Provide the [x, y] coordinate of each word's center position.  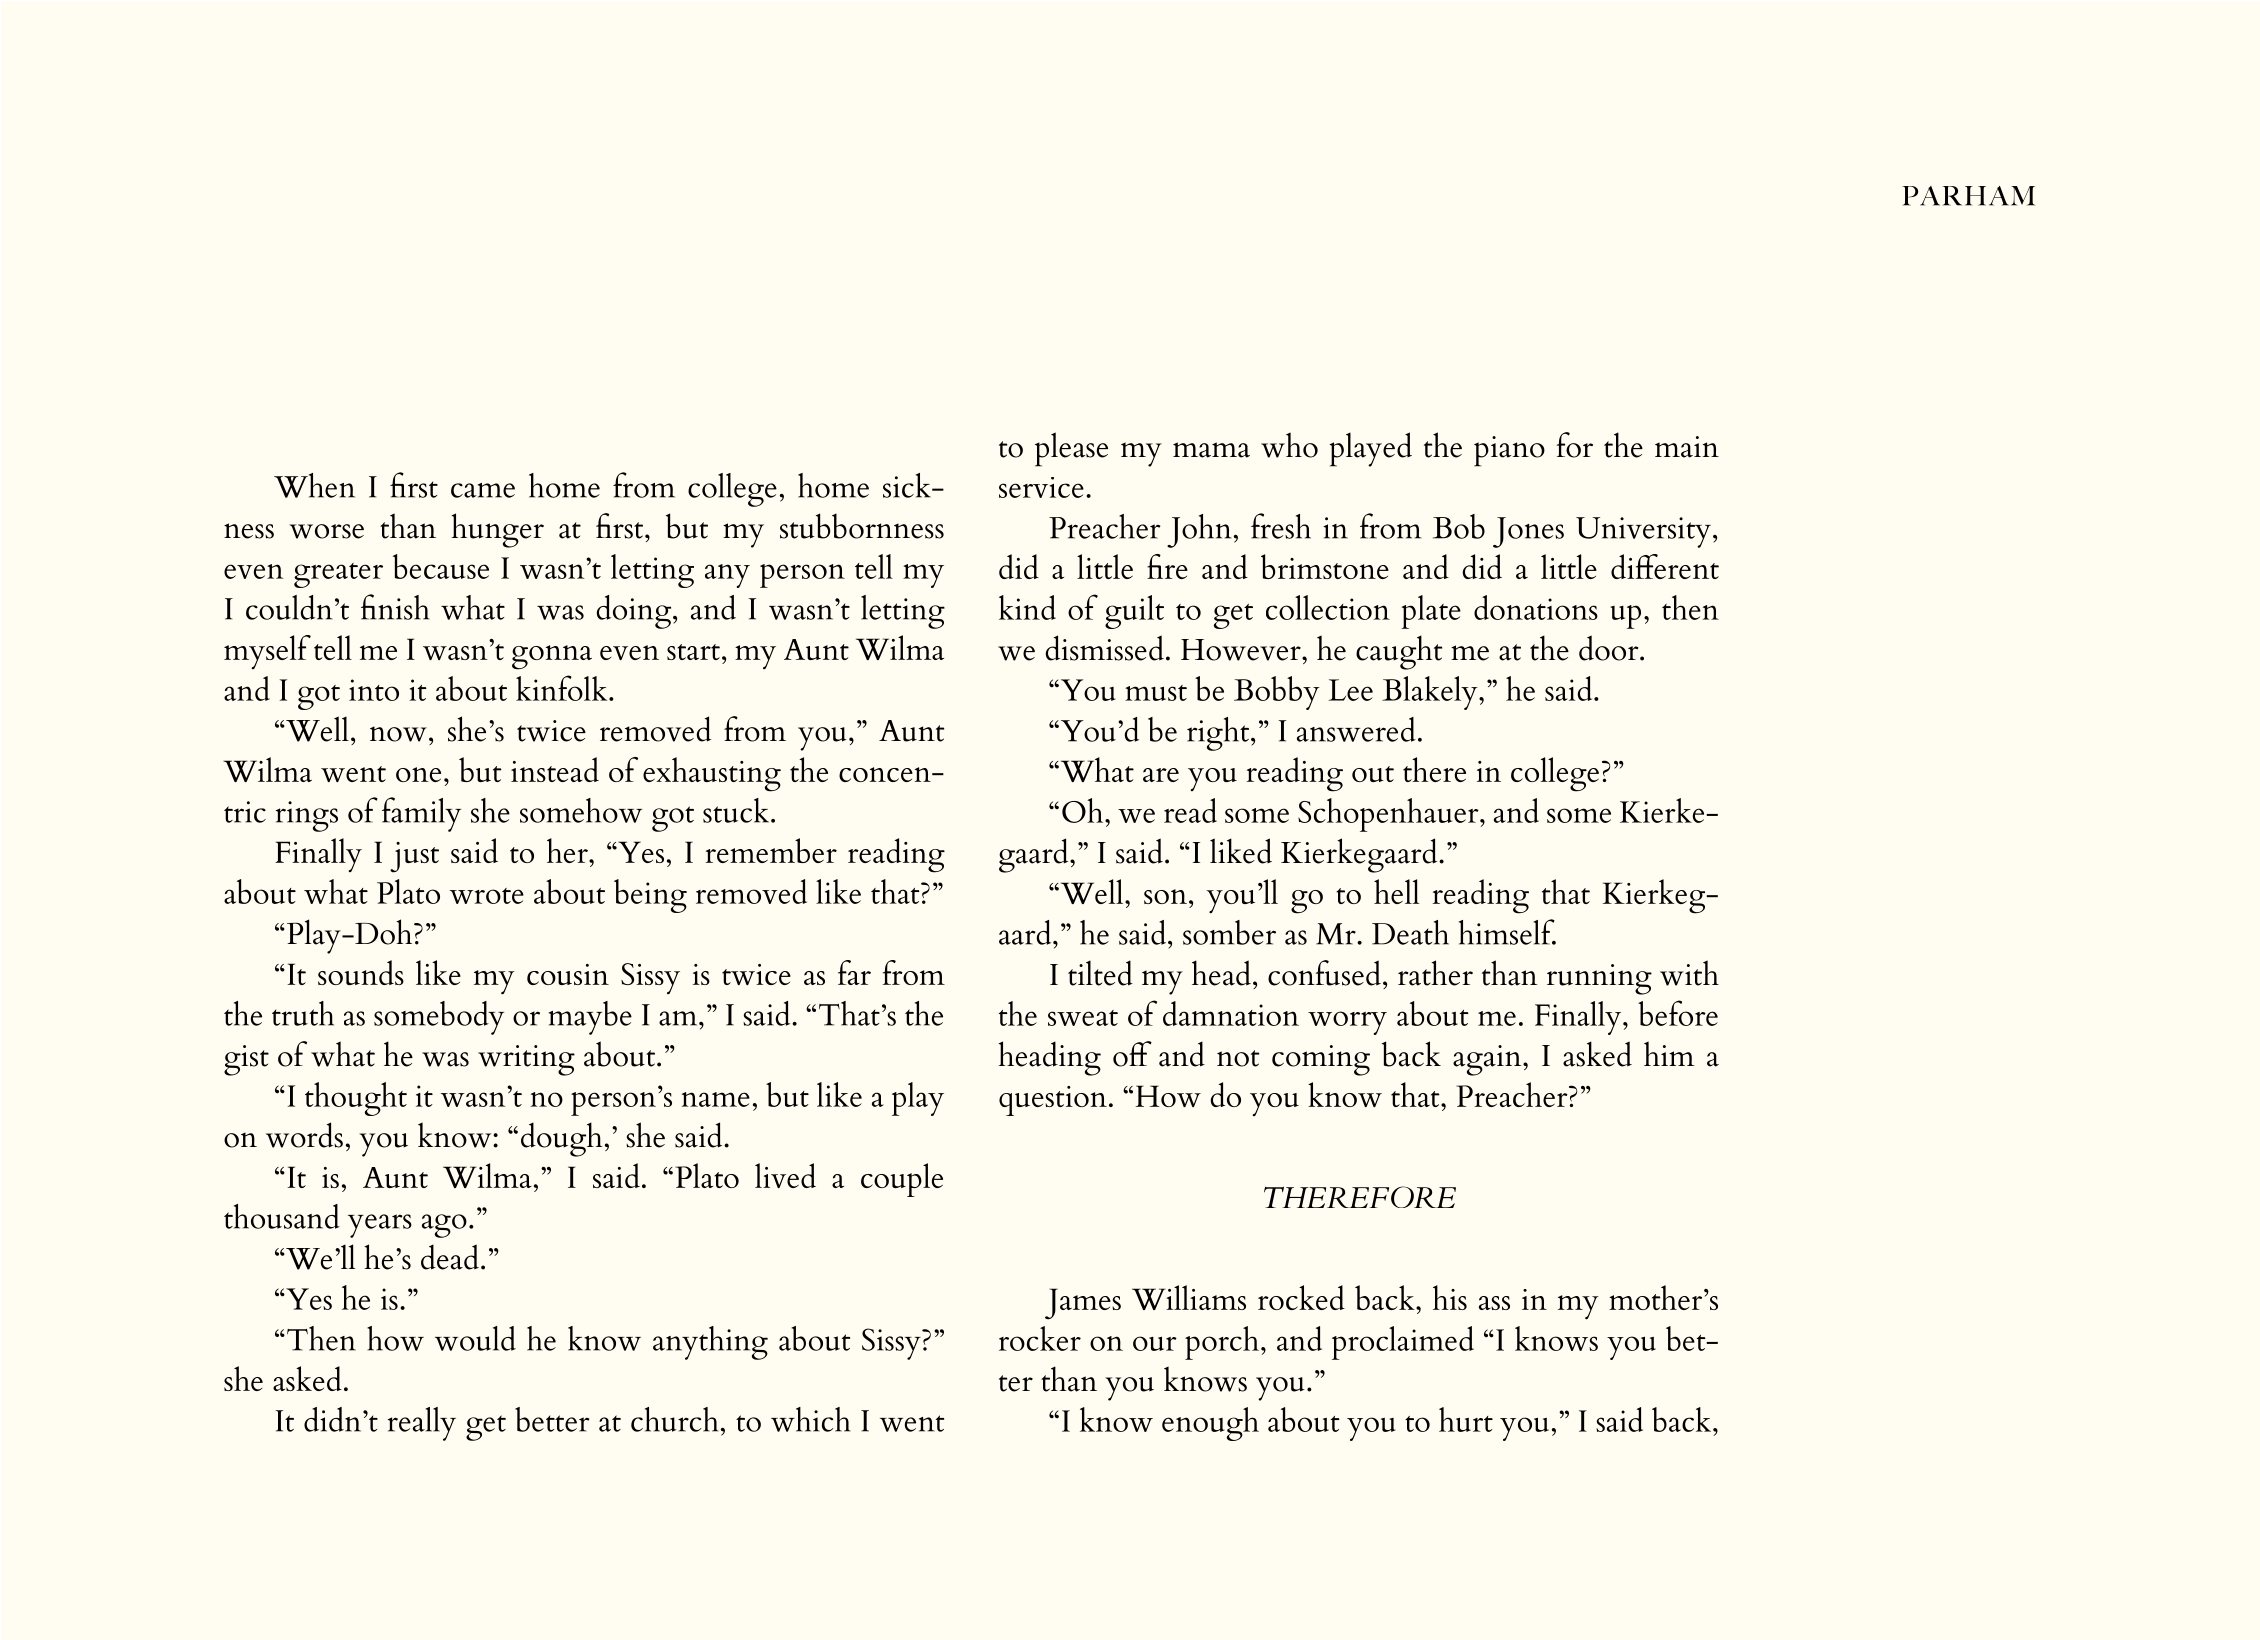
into [374, 690]
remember [771, 850]
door [1610, 648]
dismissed [1104, 648]
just [414, 857]
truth [303, 1013]
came [483, 490]
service [1041, 487]
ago [444, 1226]
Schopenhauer [1389, 815]
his [1450, 1297]
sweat [1083, 1018]
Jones [1528, 532]
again [1488, 1060]
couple [902, 1180]
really [422, 1424]
